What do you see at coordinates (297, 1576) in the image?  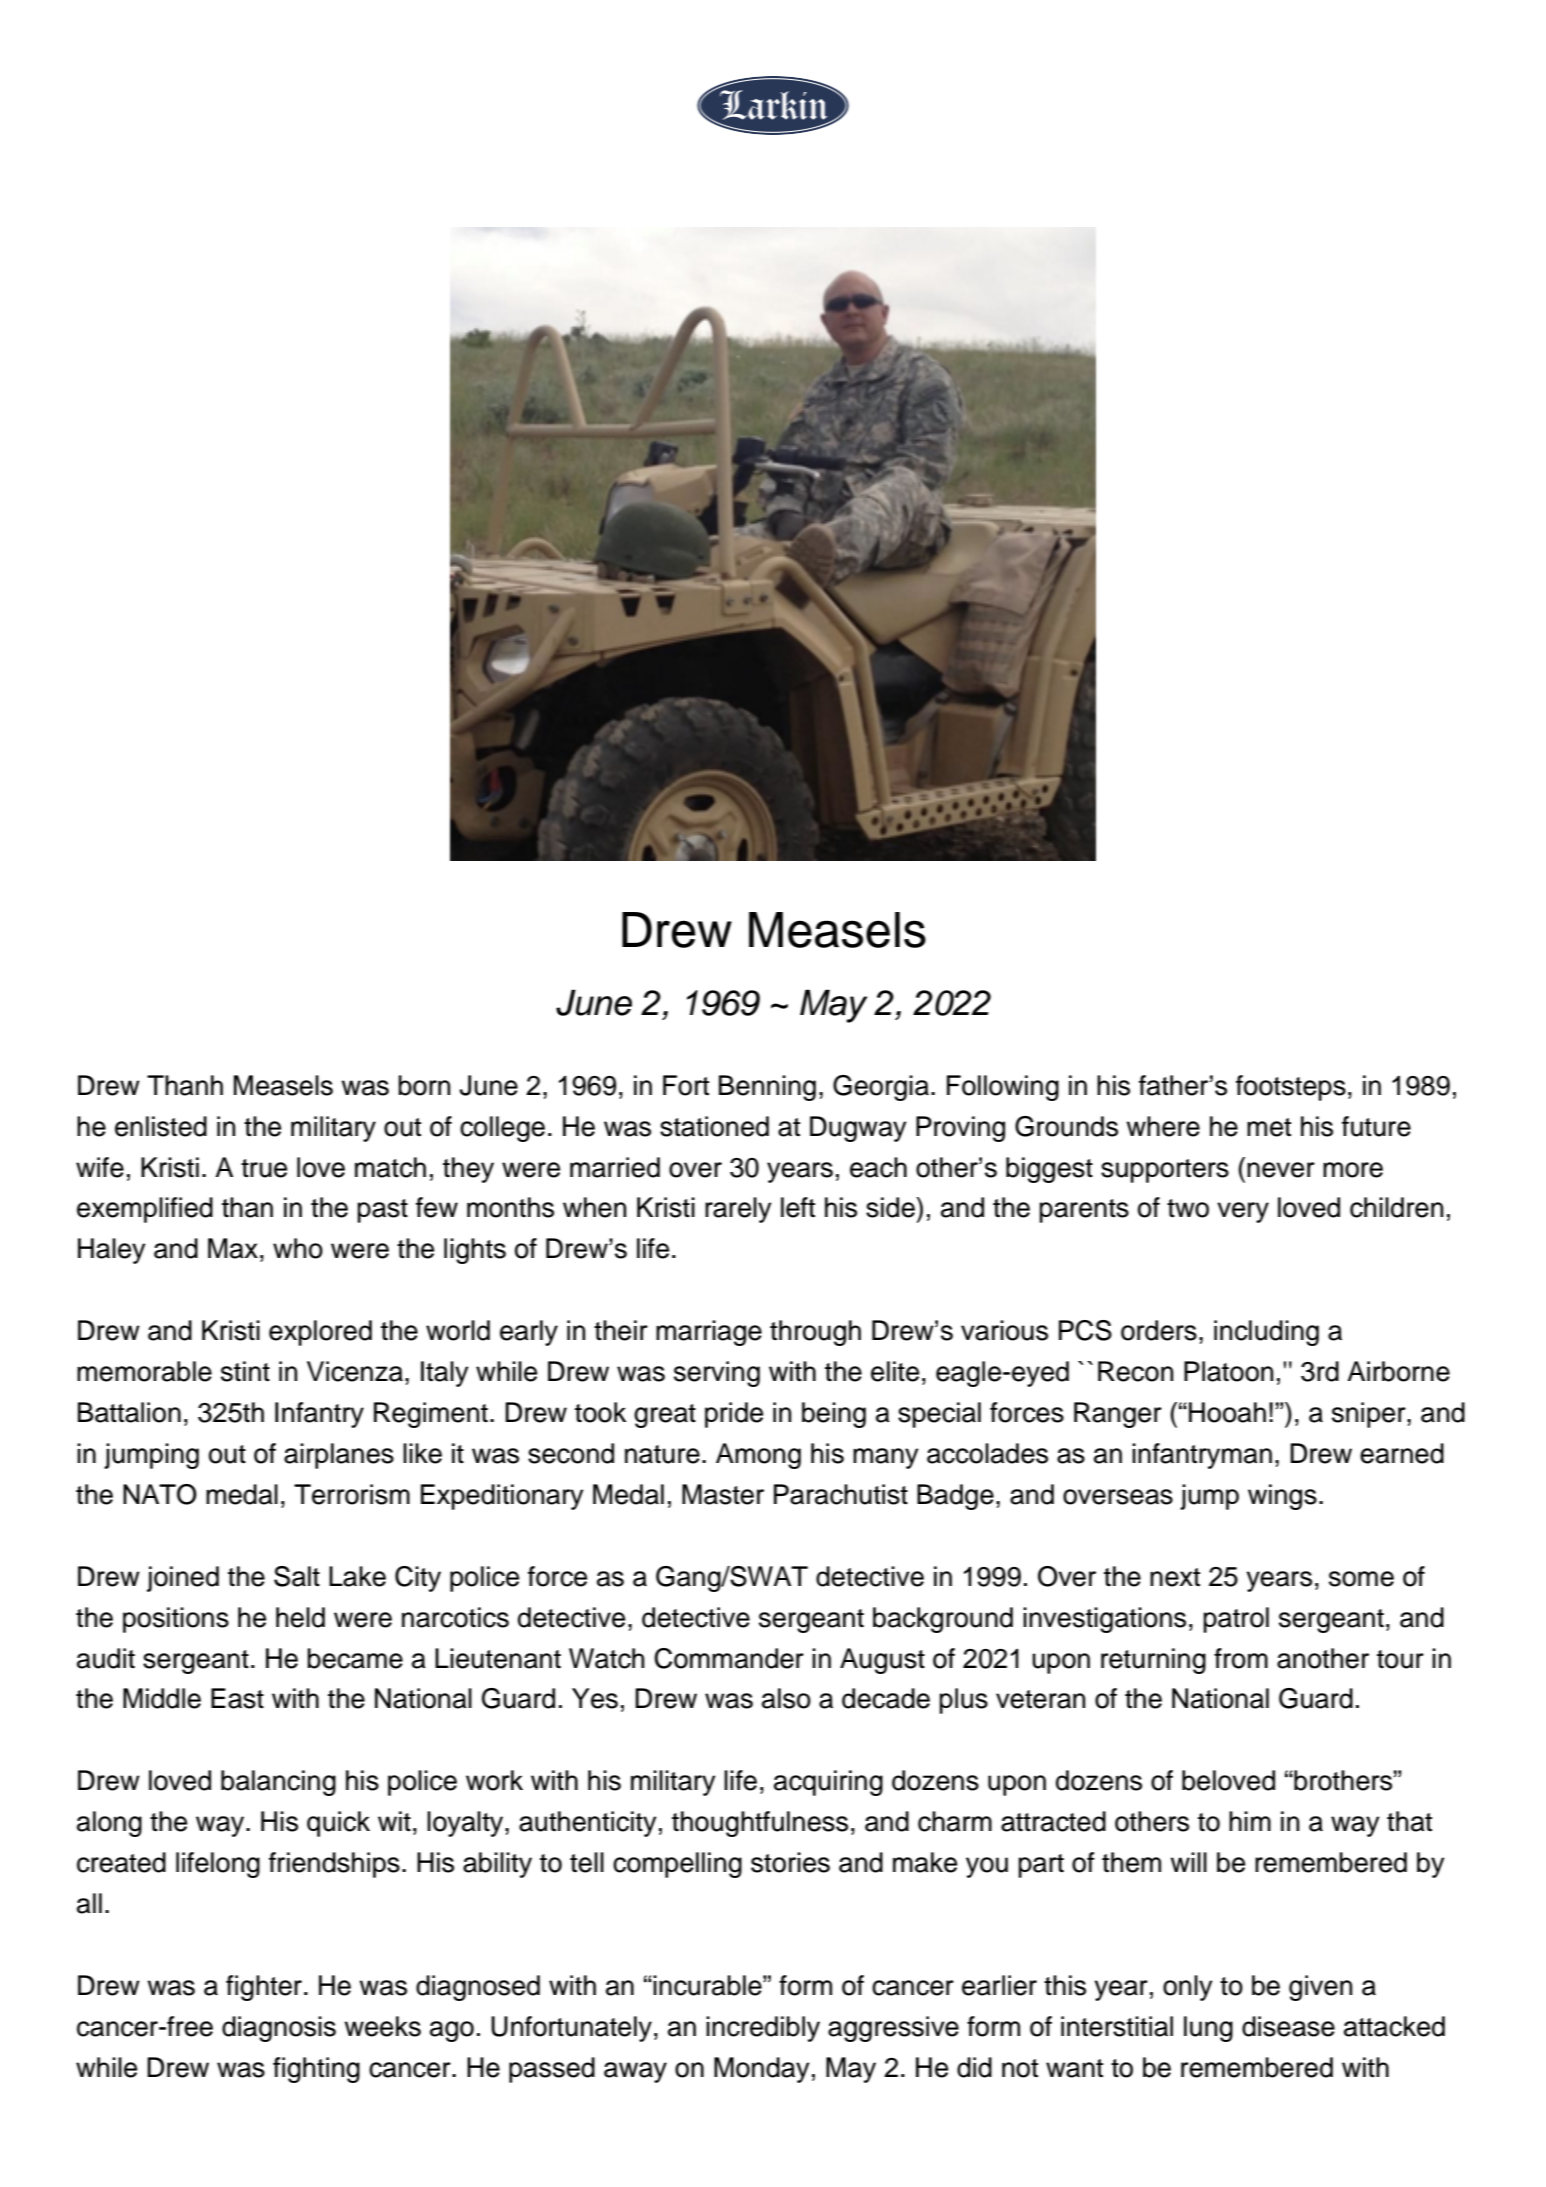 I see `Salt` at bounding box center [297, 1576].
